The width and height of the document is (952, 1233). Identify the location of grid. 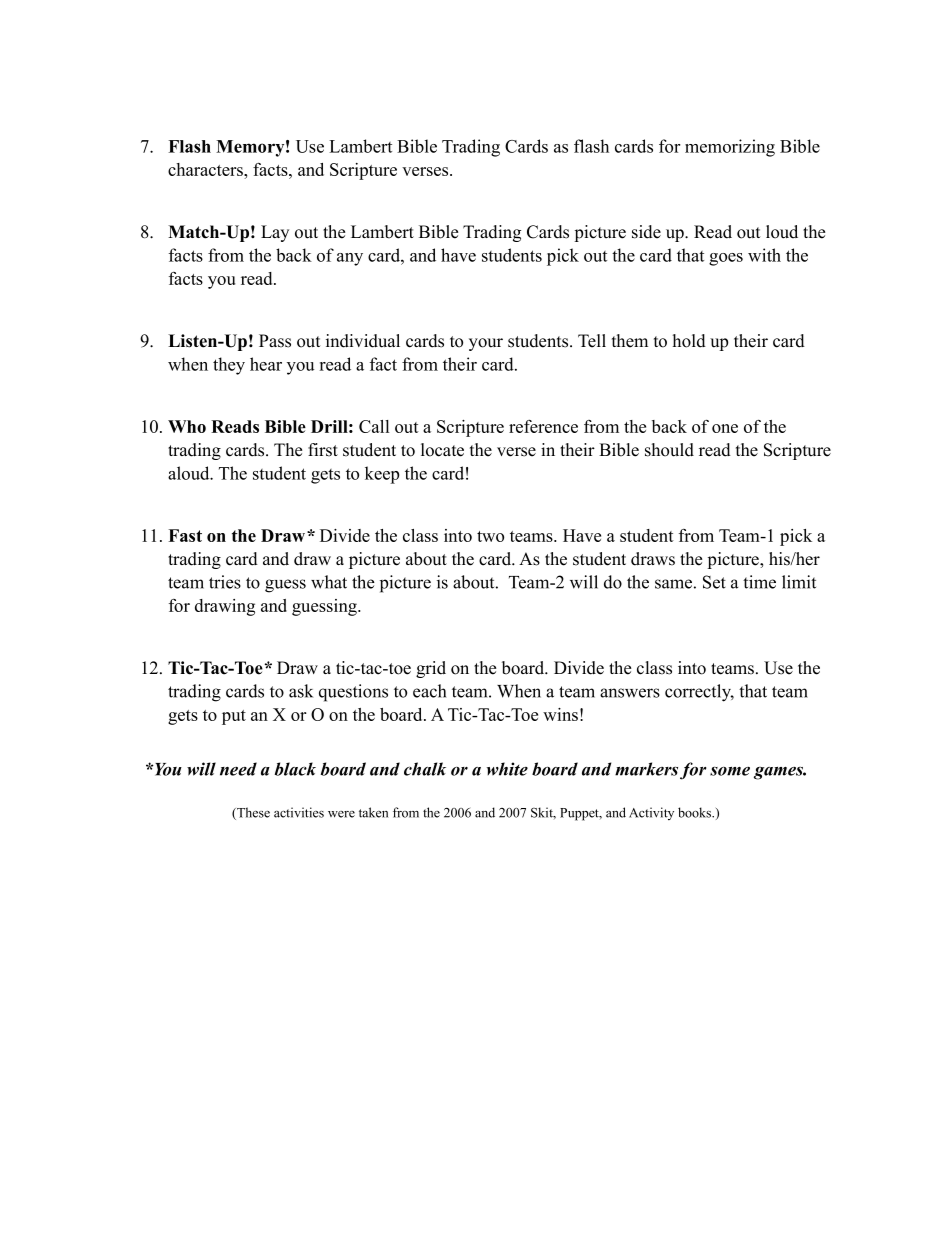
(431, 669).
